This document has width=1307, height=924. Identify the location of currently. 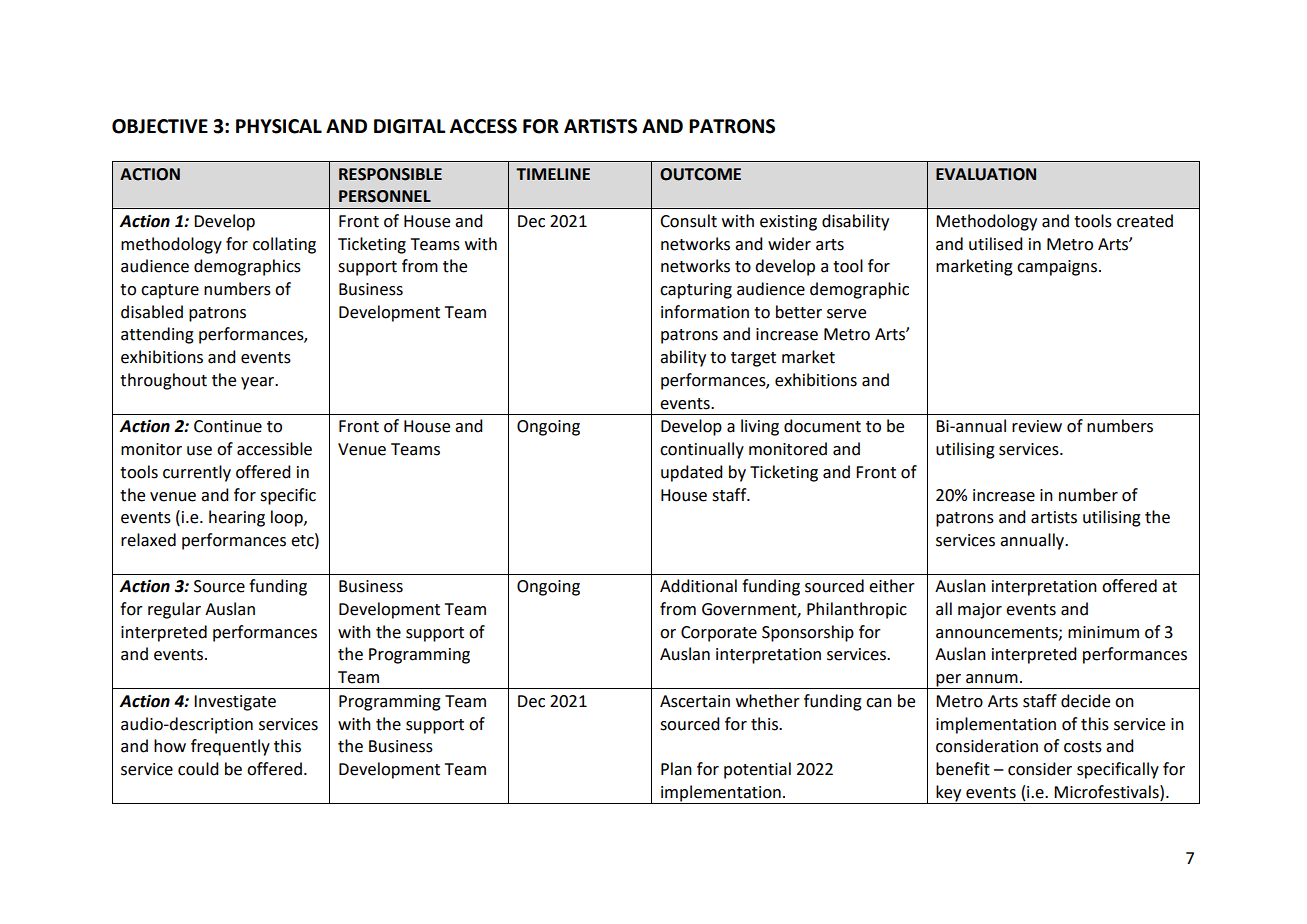
(197, 473).
